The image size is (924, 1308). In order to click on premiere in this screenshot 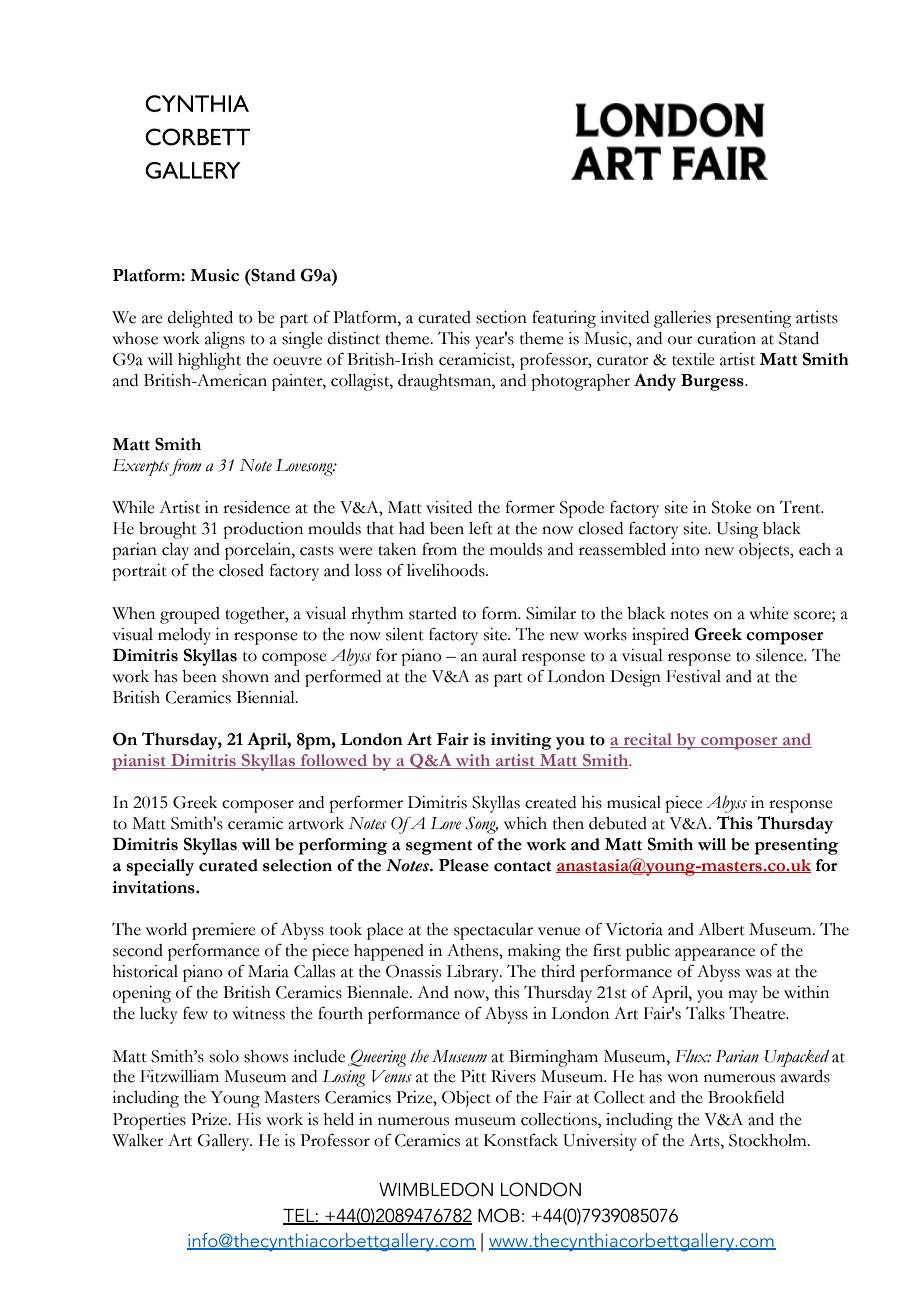, I will do `click(224, 931)`.
